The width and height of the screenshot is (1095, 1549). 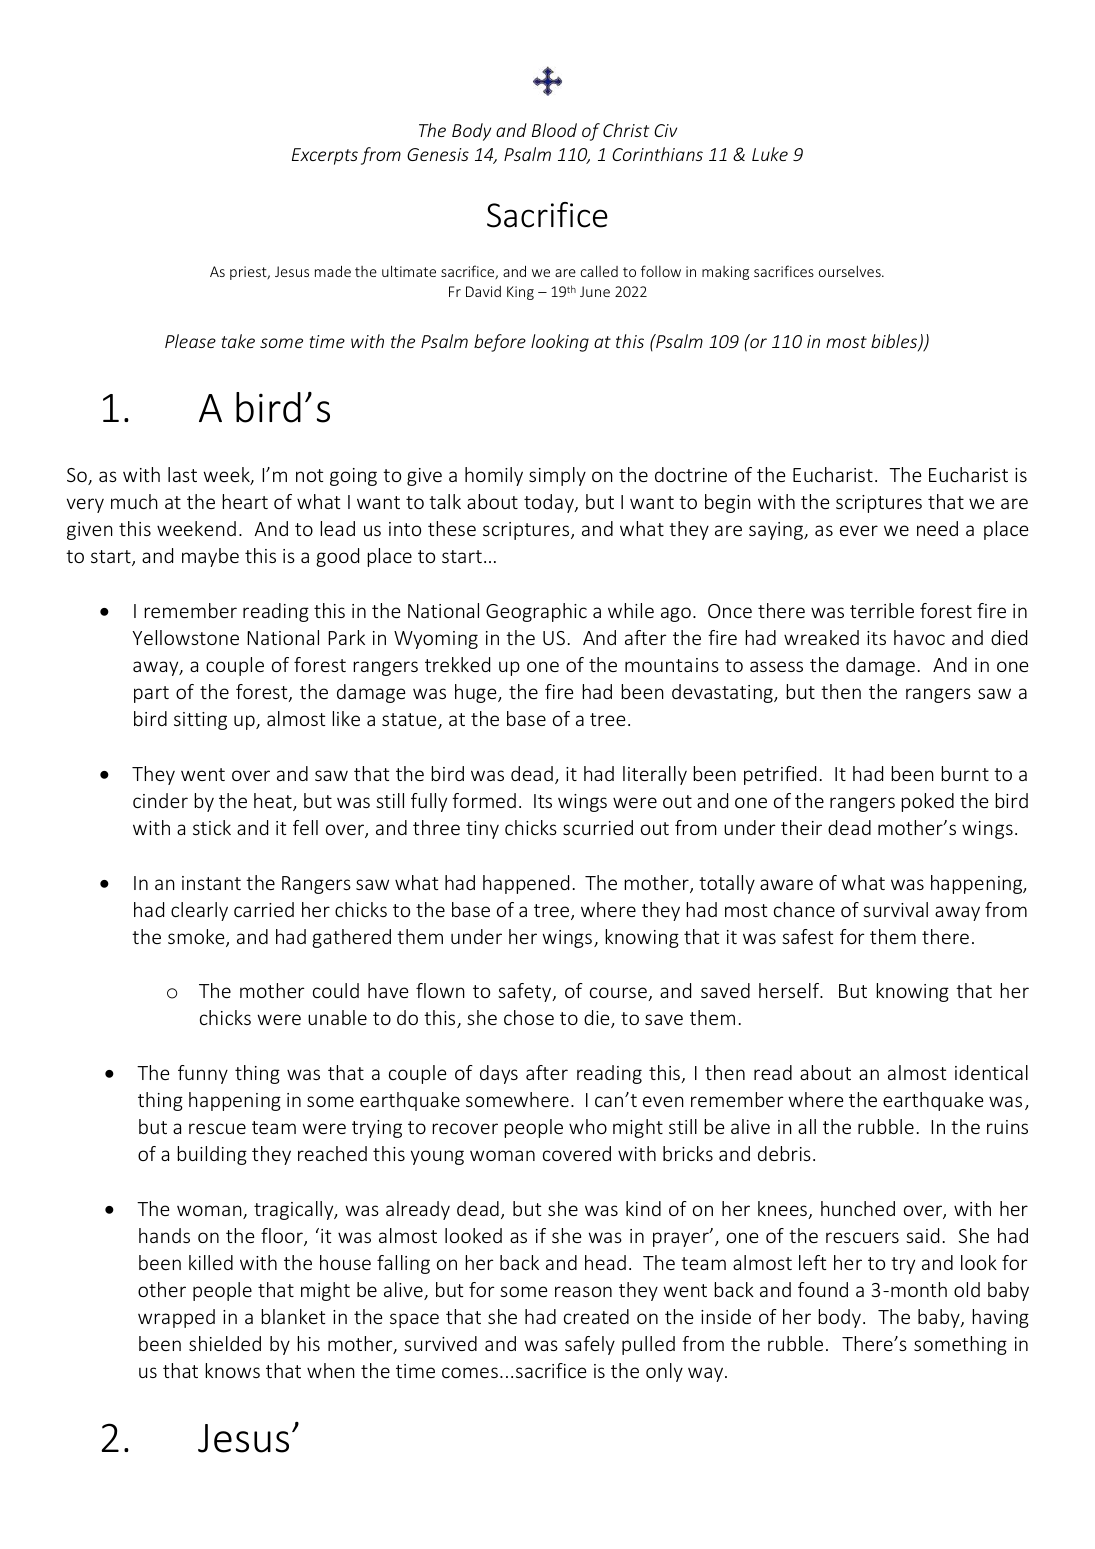 I want to click on survival, so click(x=895, y=909).
